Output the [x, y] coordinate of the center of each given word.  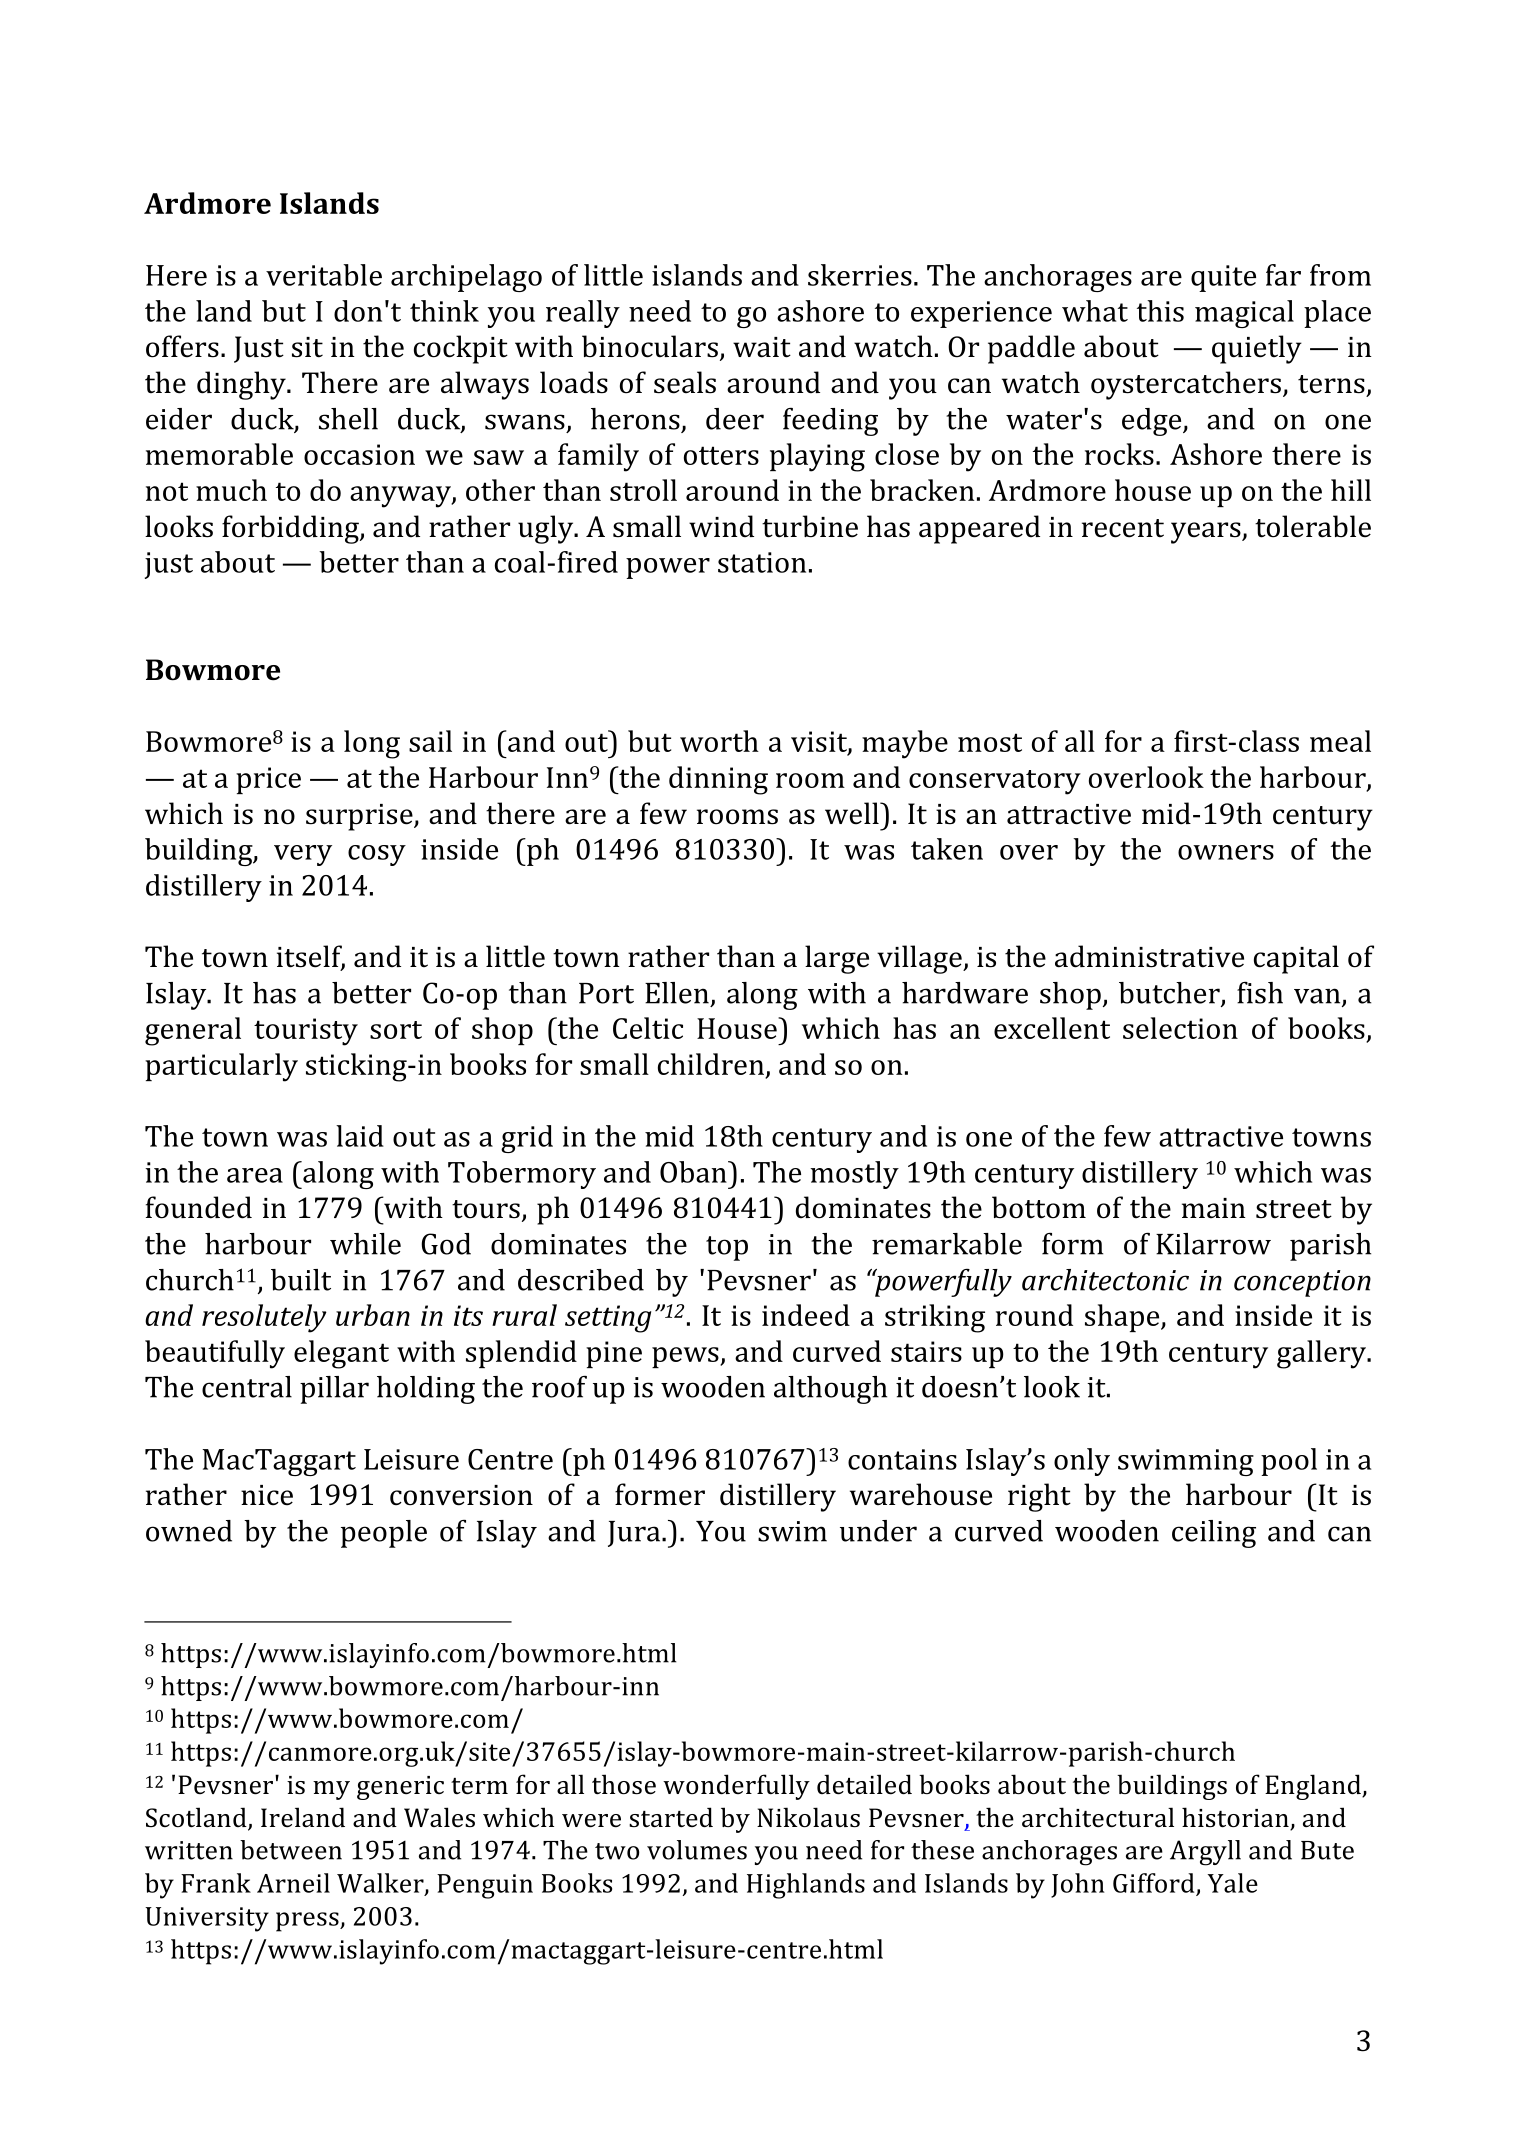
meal [1340, 741]
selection [1180, 1028]
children [712, 1065]
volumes [697, 1850]
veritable [324, 275]
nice [267, 1495]
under [878, 1531]
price [268, 780]
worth [719, 741]
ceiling [1214, 1534]
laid [360, 1136]
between [291, 1850]
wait [762, 347]
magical [1244, 314]
